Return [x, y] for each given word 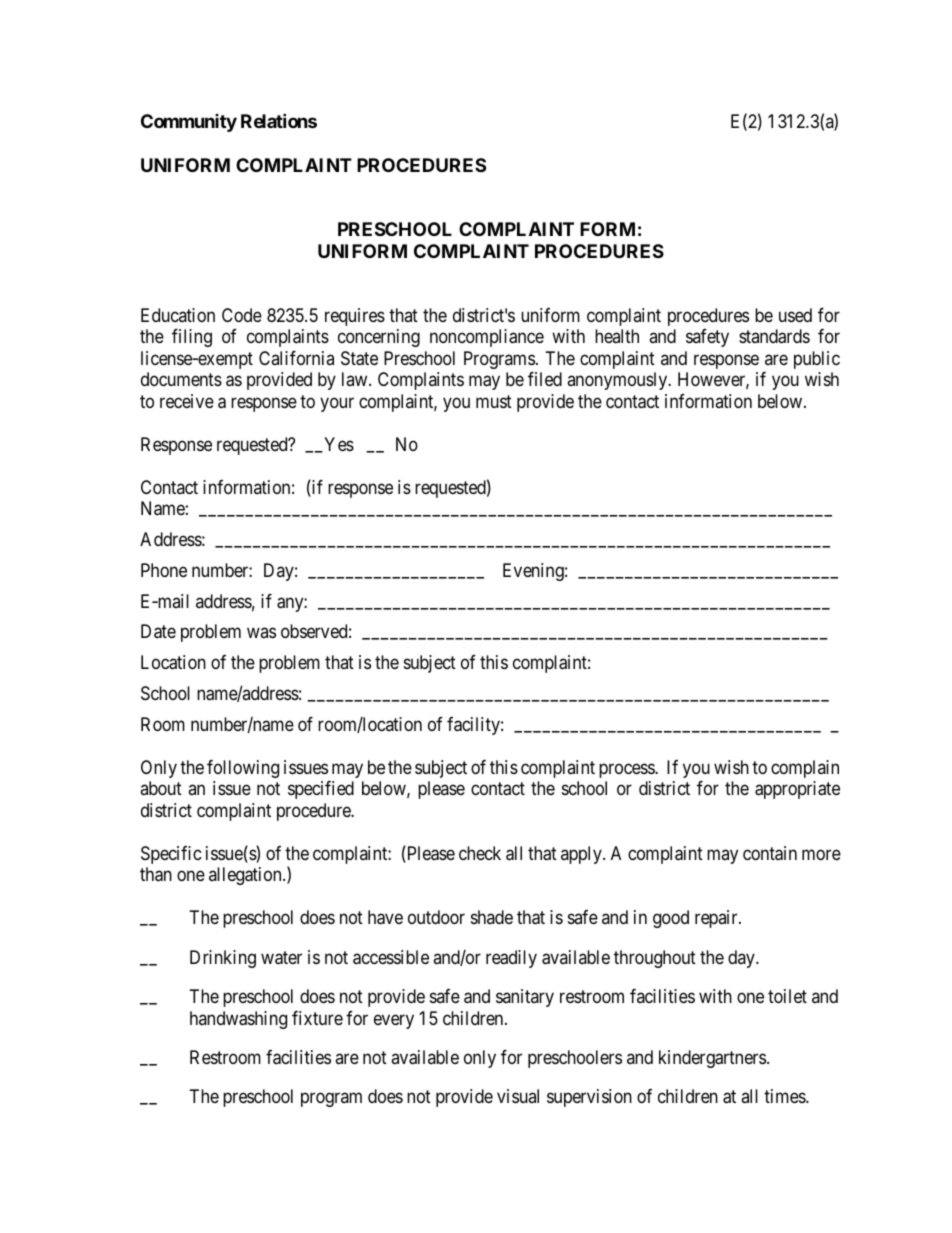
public [817, 360]
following [243, 769]
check [480, 853]
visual [518, 1096]
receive [187, 401]
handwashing [238, 1020]
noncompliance [487, 338]
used [795, 315]
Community [189, 123]
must [494, 401]
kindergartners [712, 1059]
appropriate [797, 790]
